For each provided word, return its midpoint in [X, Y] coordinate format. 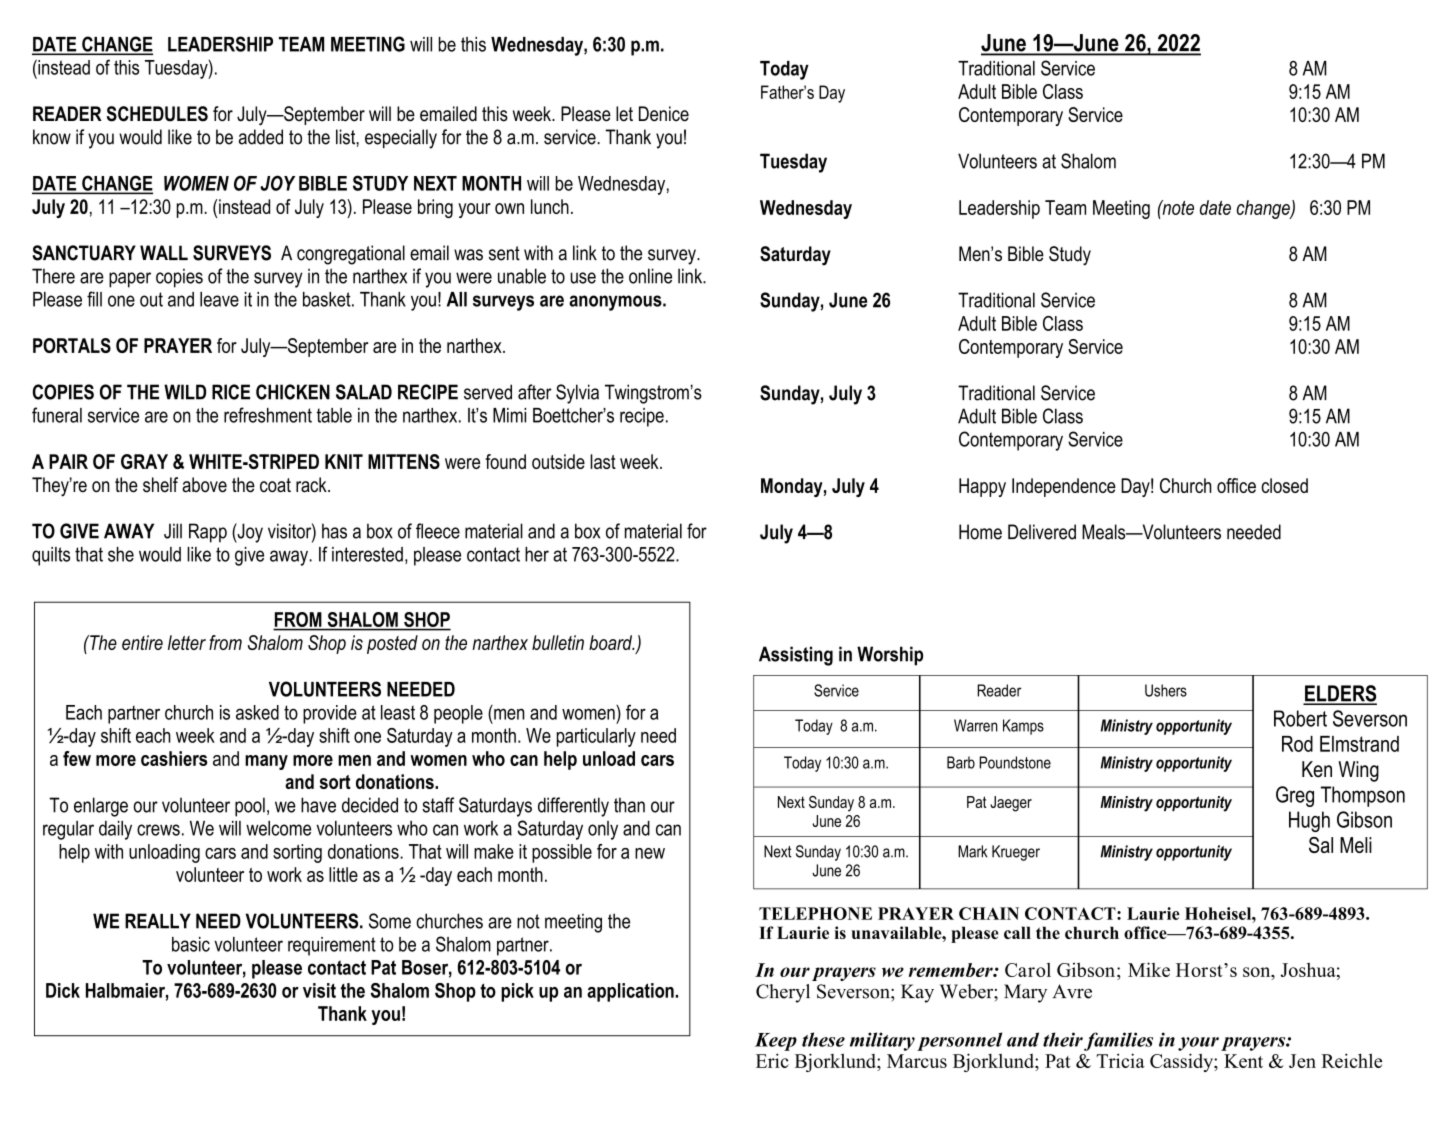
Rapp [208, 533]
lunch [550, 206]
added [261, 137]
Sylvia [577, 394]
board [612, 642]
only [603, 830]
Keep [776, 1042]
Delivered [1042, 532]
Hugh [1309, 821]
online [650, 276]
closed [1284, 485]
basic [191, 944]
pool [250, 807]
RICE [231, 392]
